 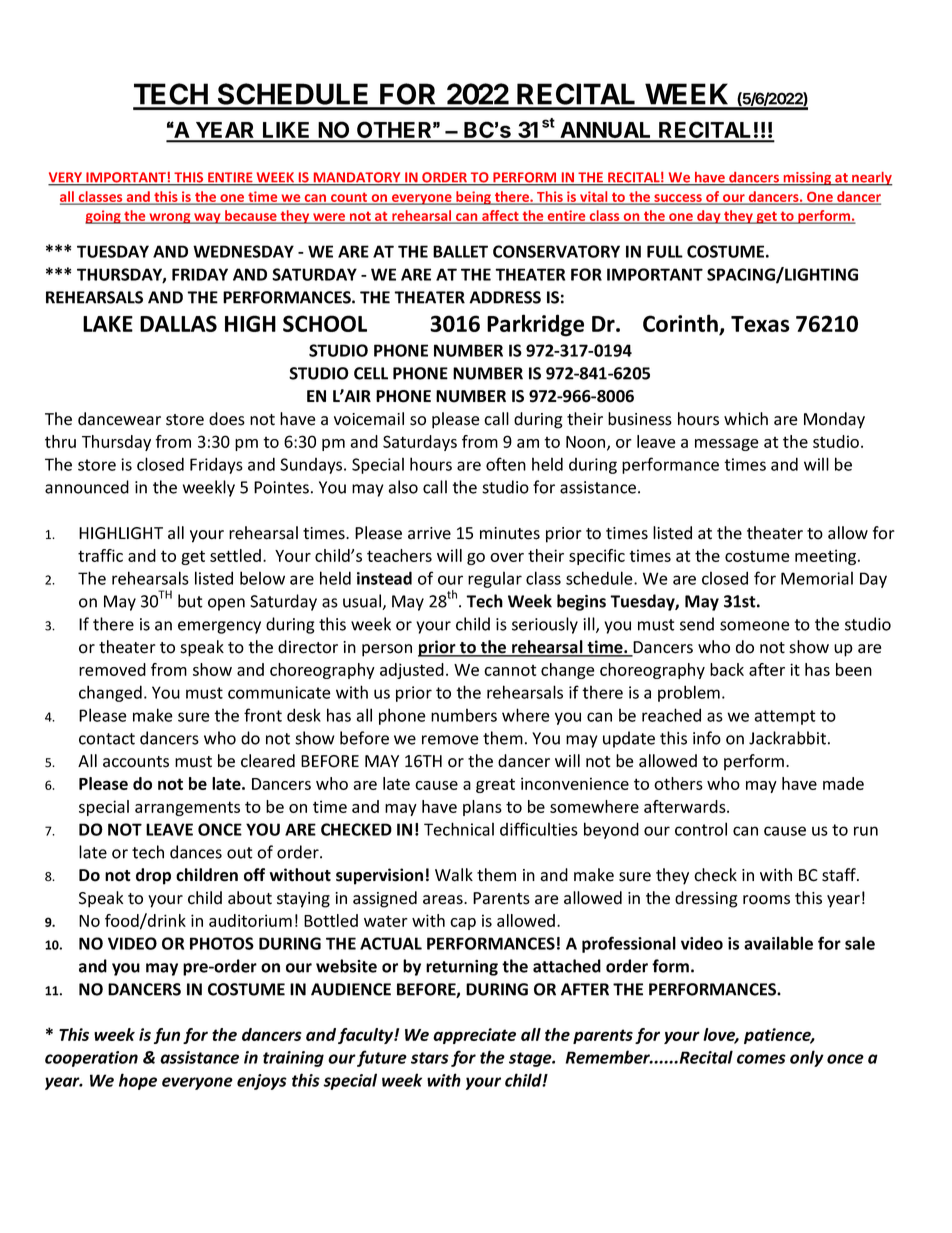 What do you see at coordinates (727, 445) in the document?
I see `message` at bounding box center [727, 445].
